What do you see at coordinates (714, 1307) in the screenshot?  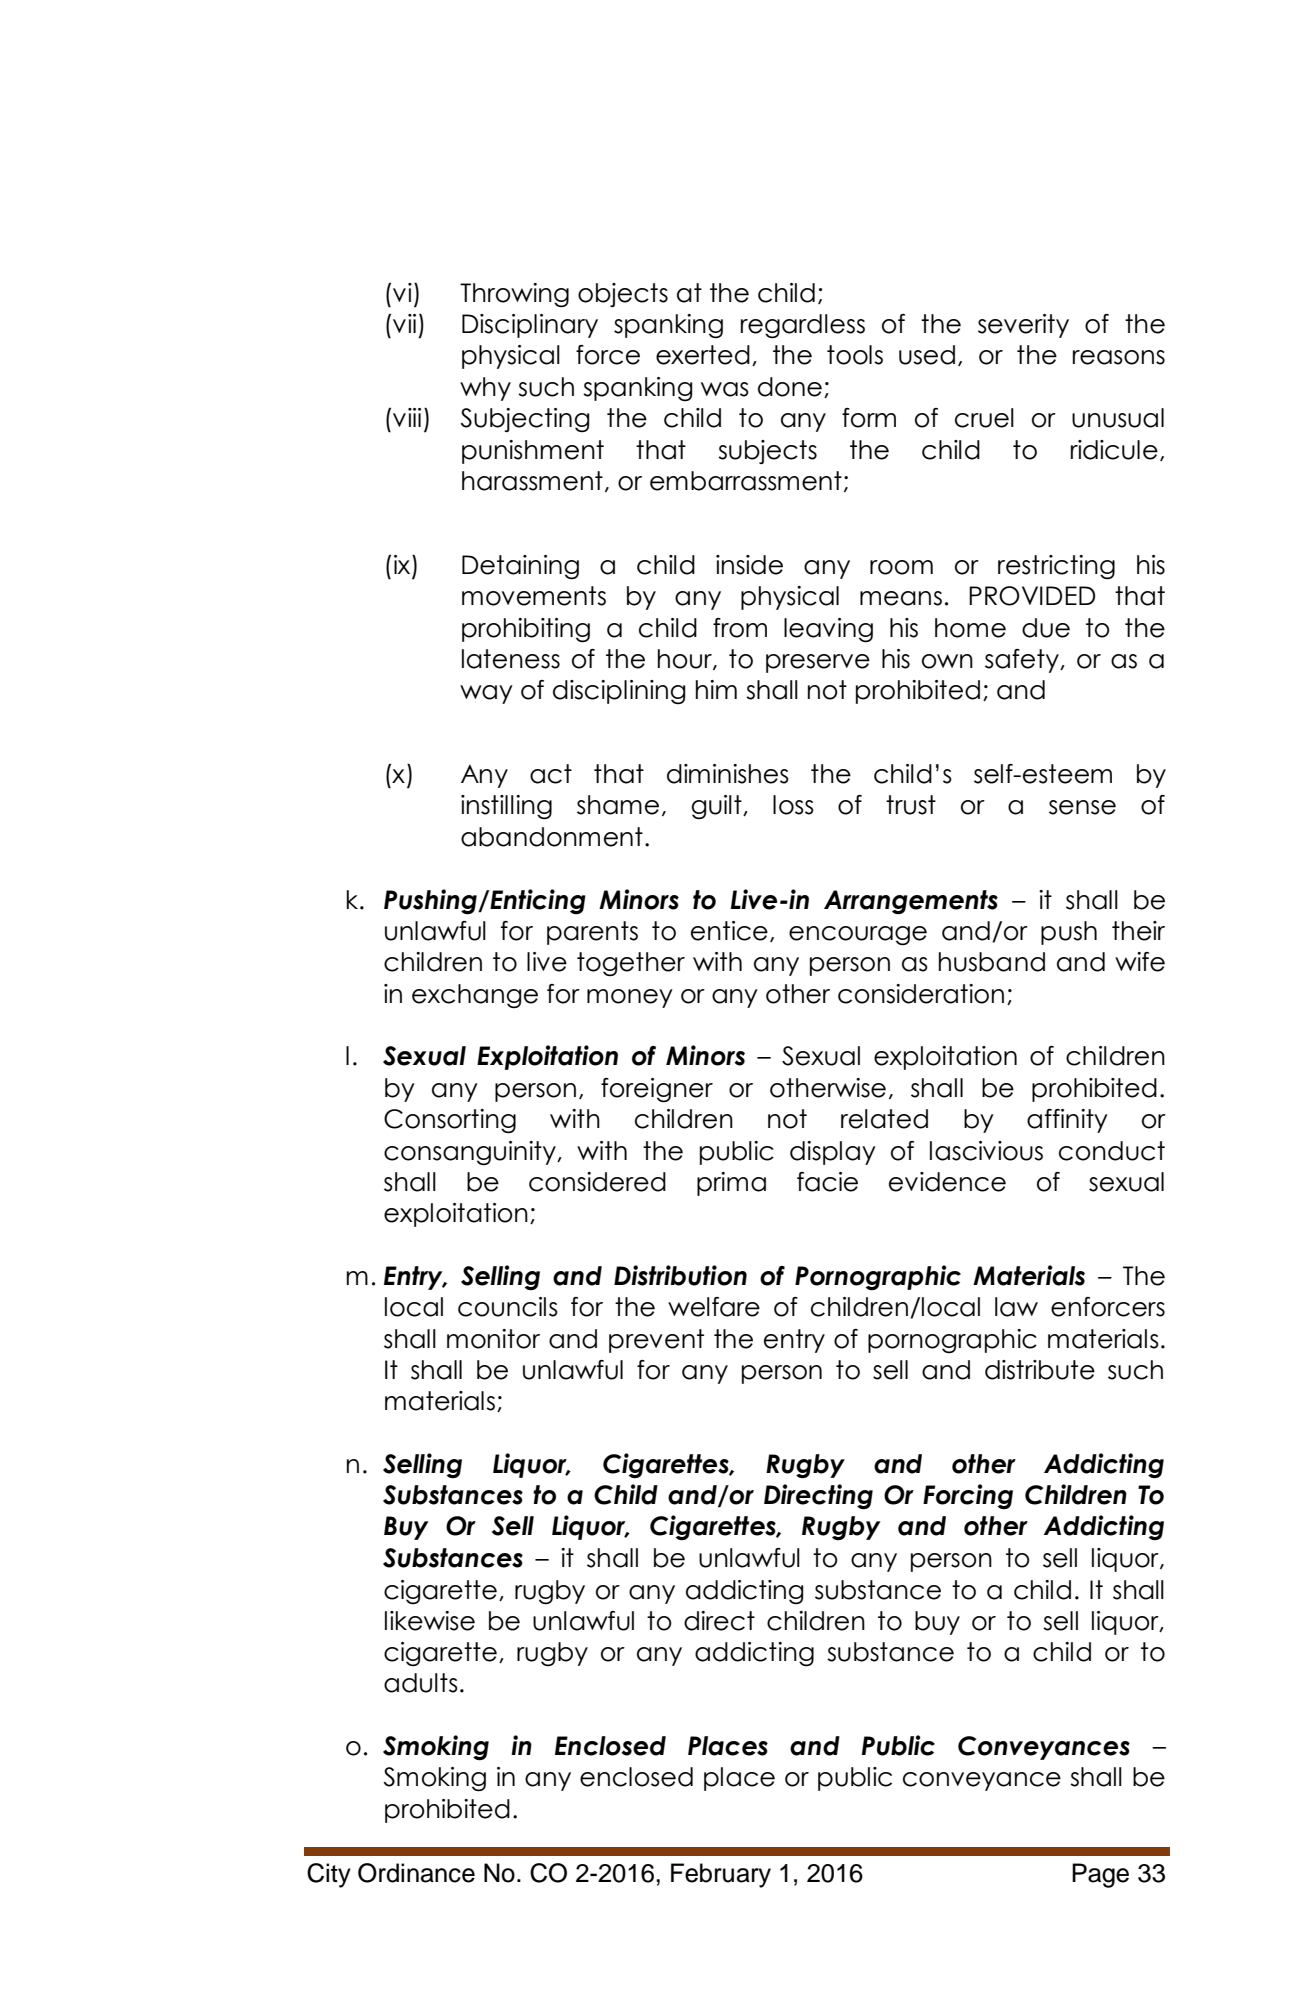 I see `welfare` at bounding box center [714, 1307].
